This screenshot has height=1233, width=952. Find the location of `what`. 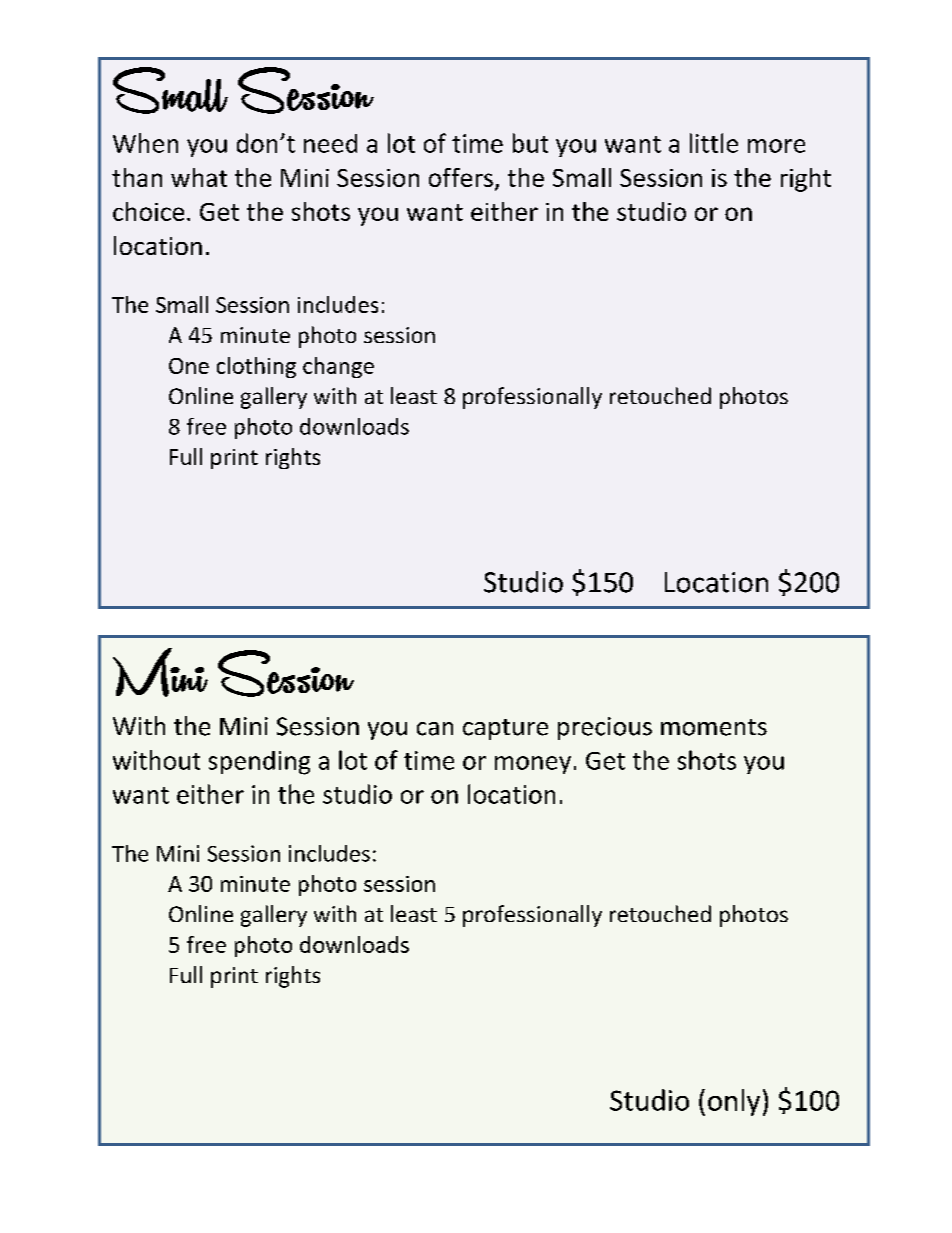

what is located at coordinates (199, 177).
